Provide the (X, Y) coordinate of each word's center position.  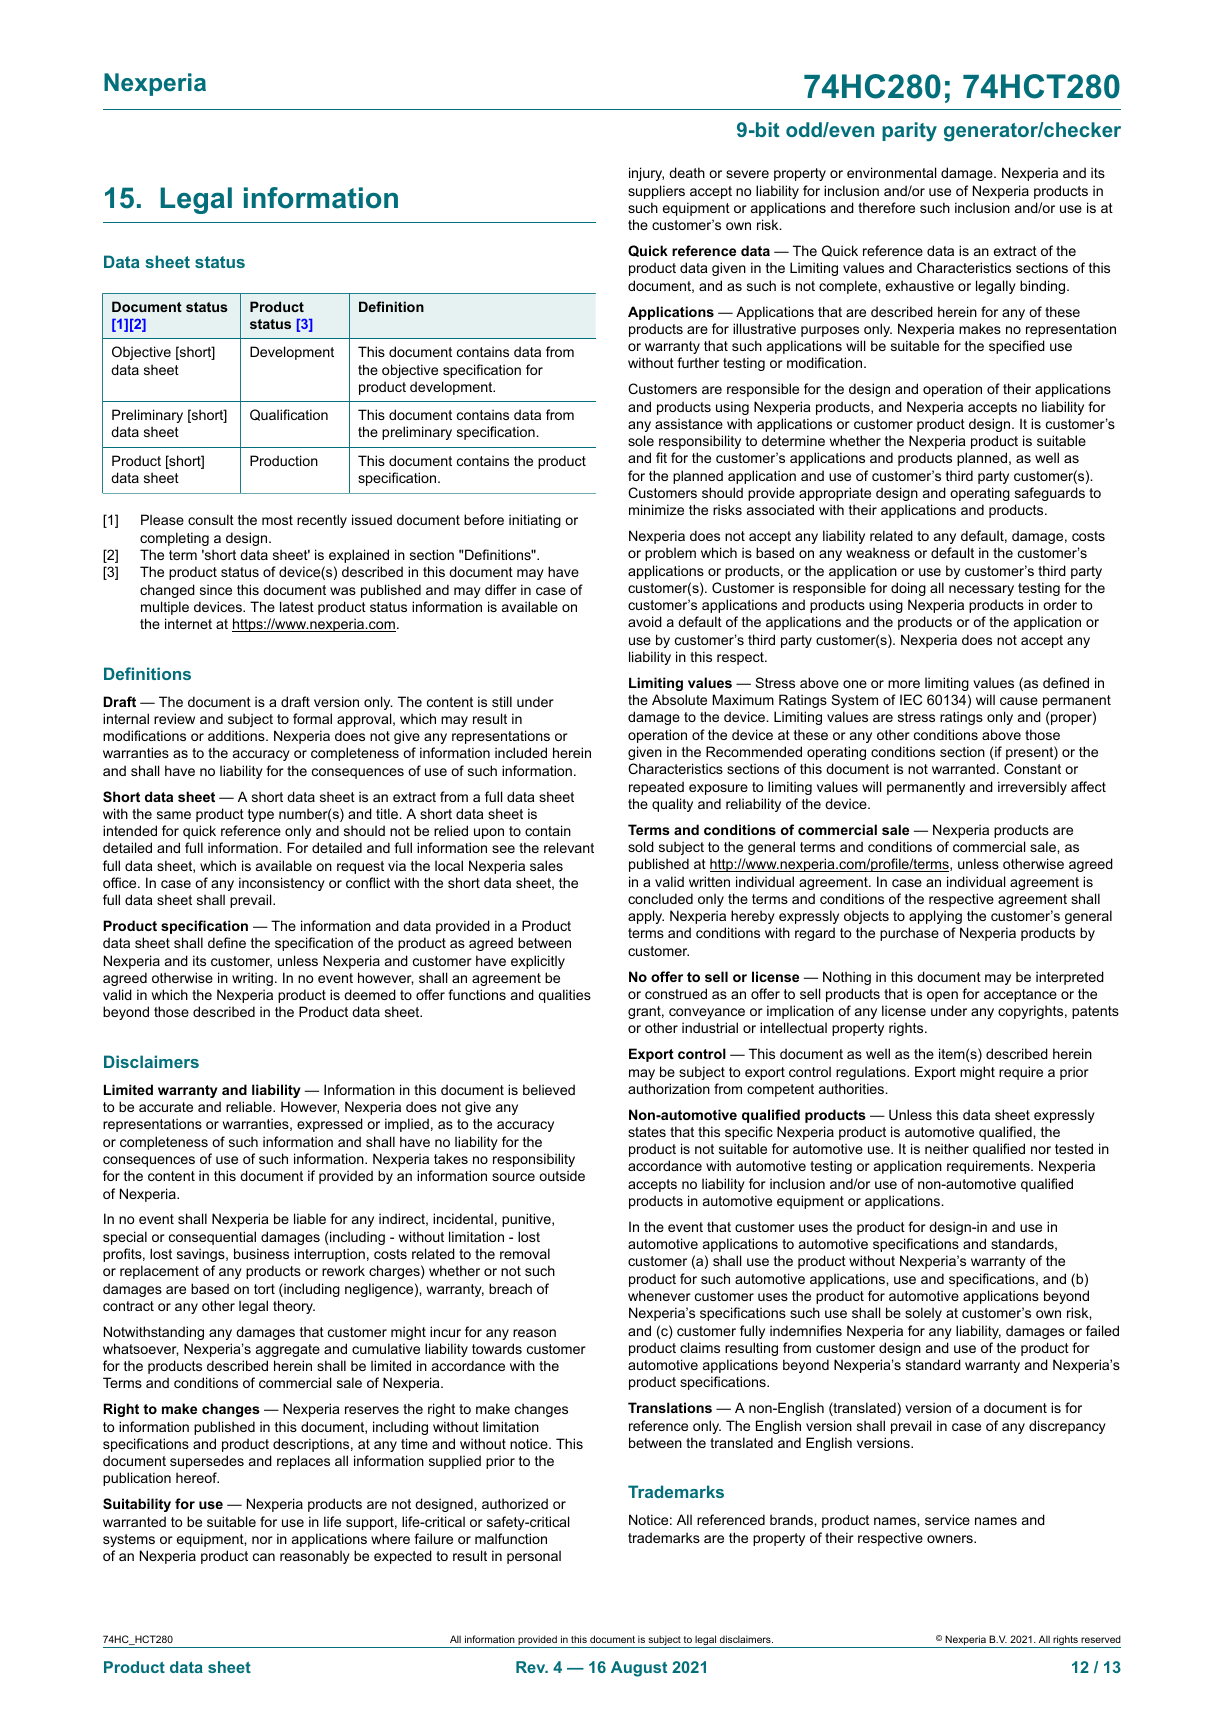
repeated (656, 788)
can (264, 1557)
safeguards (1050, 494)
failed (1102, 1330)
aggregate (288, 1350)
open (942, 996)
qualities (565, 996)
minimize (656, 509)
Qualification (289, 415)
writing (252, 979)
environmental (891, 172)
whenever (659, 1295)
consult (211, 519)
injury (646, 174)
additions (237, 735)
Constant (1032, 768)
